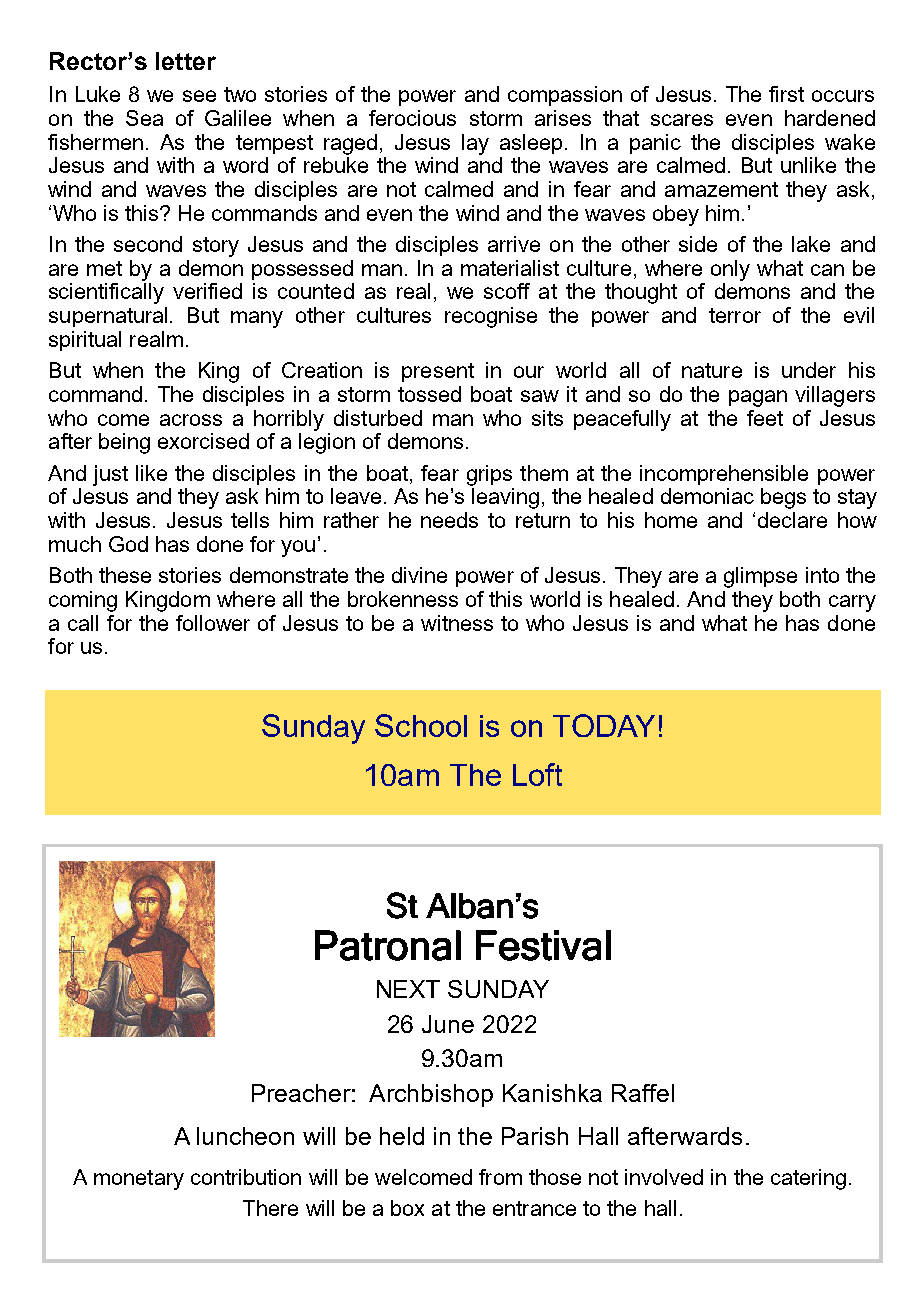 The image size is (924, 1308). What do you see at coordinates (213, 623) in the screenshot?
I see `follower` at bounding box center [213, 623].
